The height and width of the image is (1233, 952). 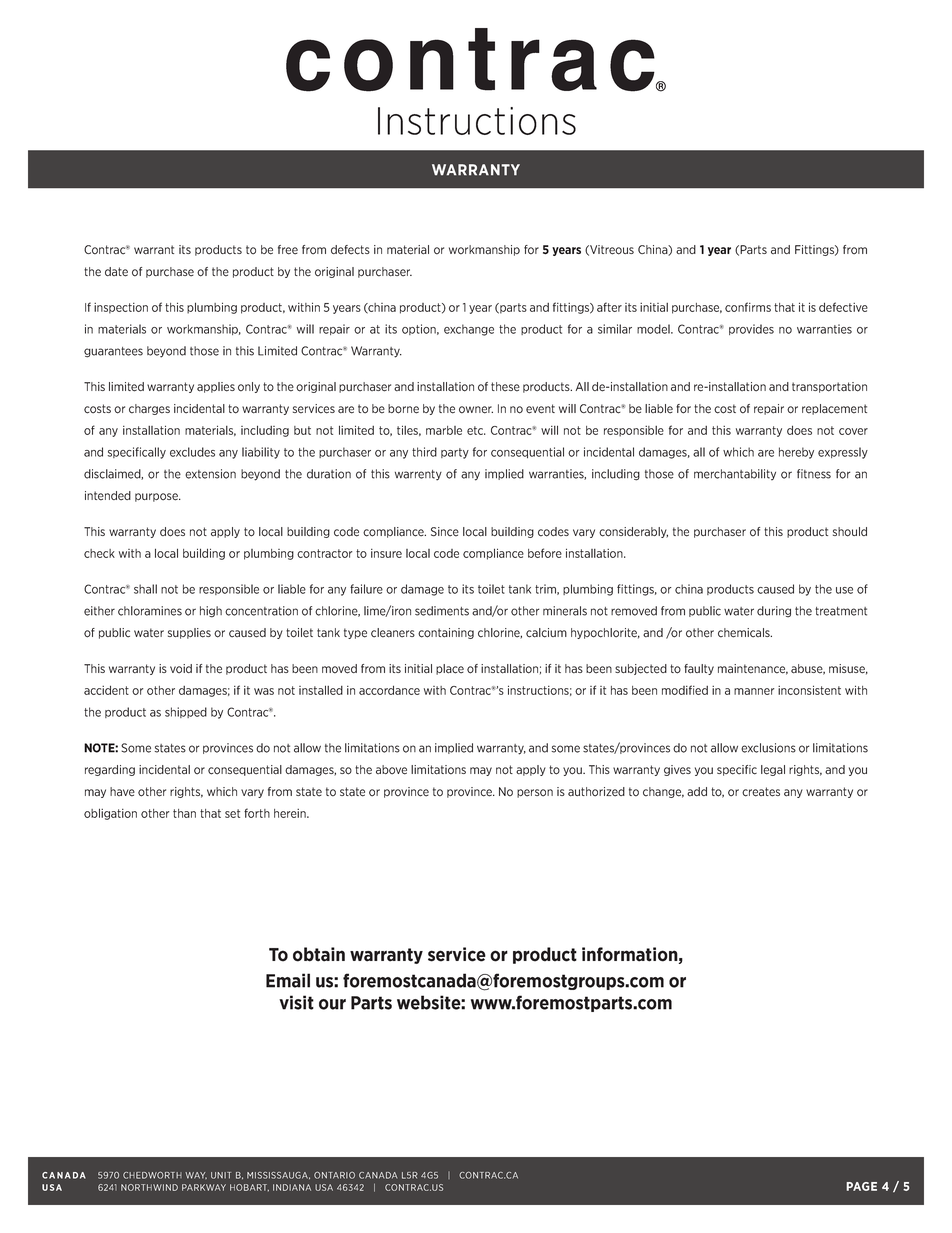 I want to click on accordance, so click(x=389, y=690).
